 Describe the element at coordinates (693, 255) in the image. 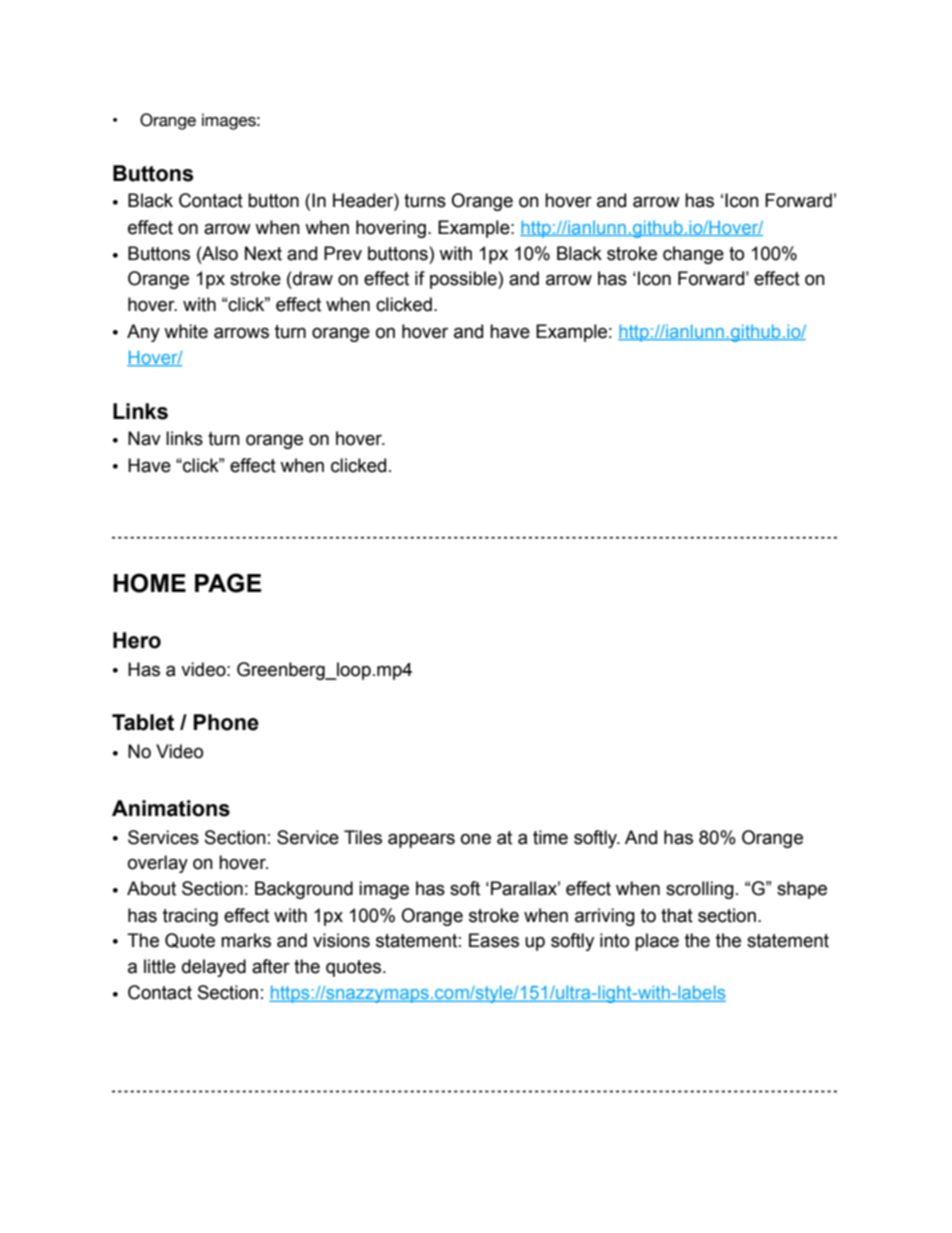

I see `change` at that location.
